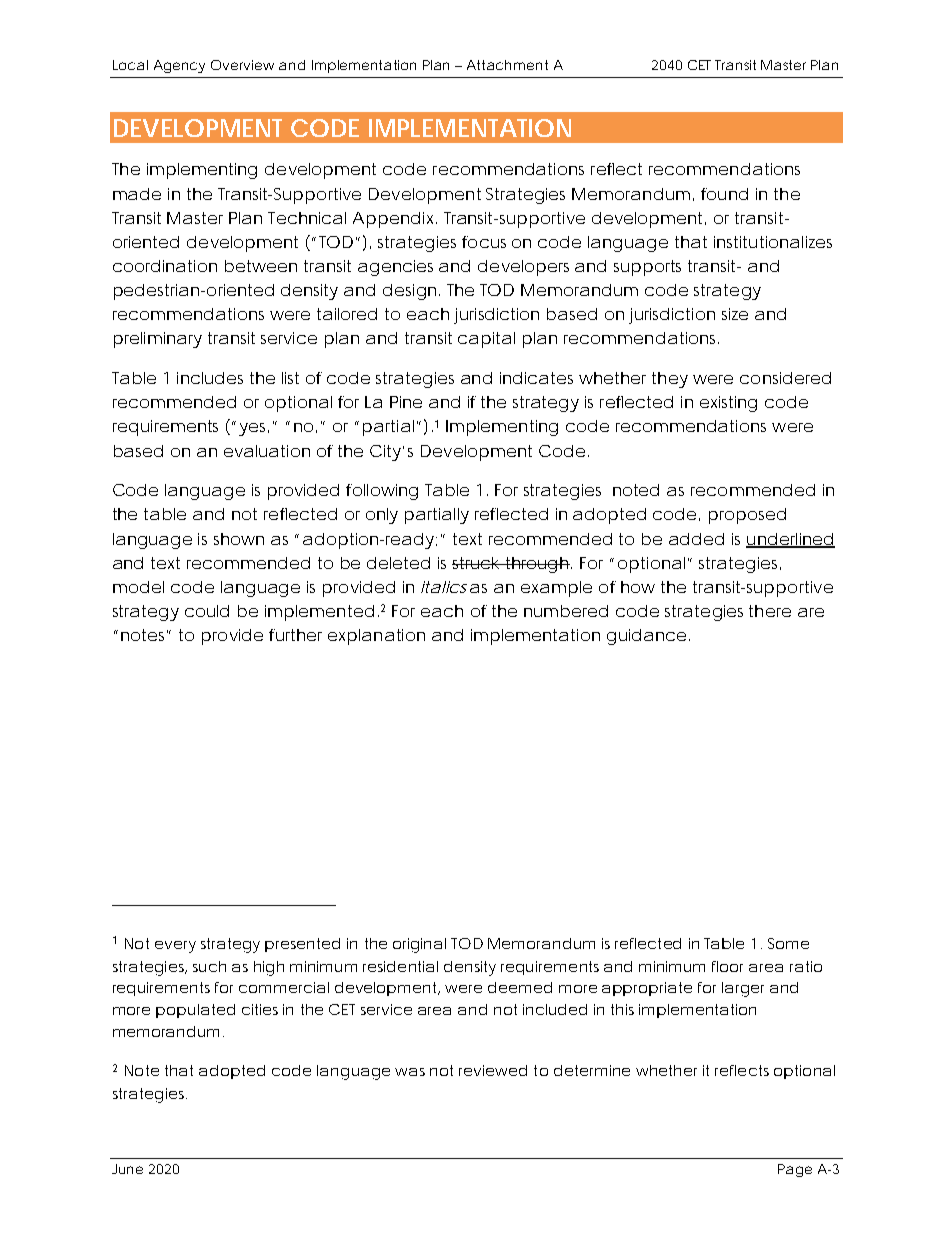 The width and height of the image is (952, 1233). I want to click on June, so click(127, 1169).
